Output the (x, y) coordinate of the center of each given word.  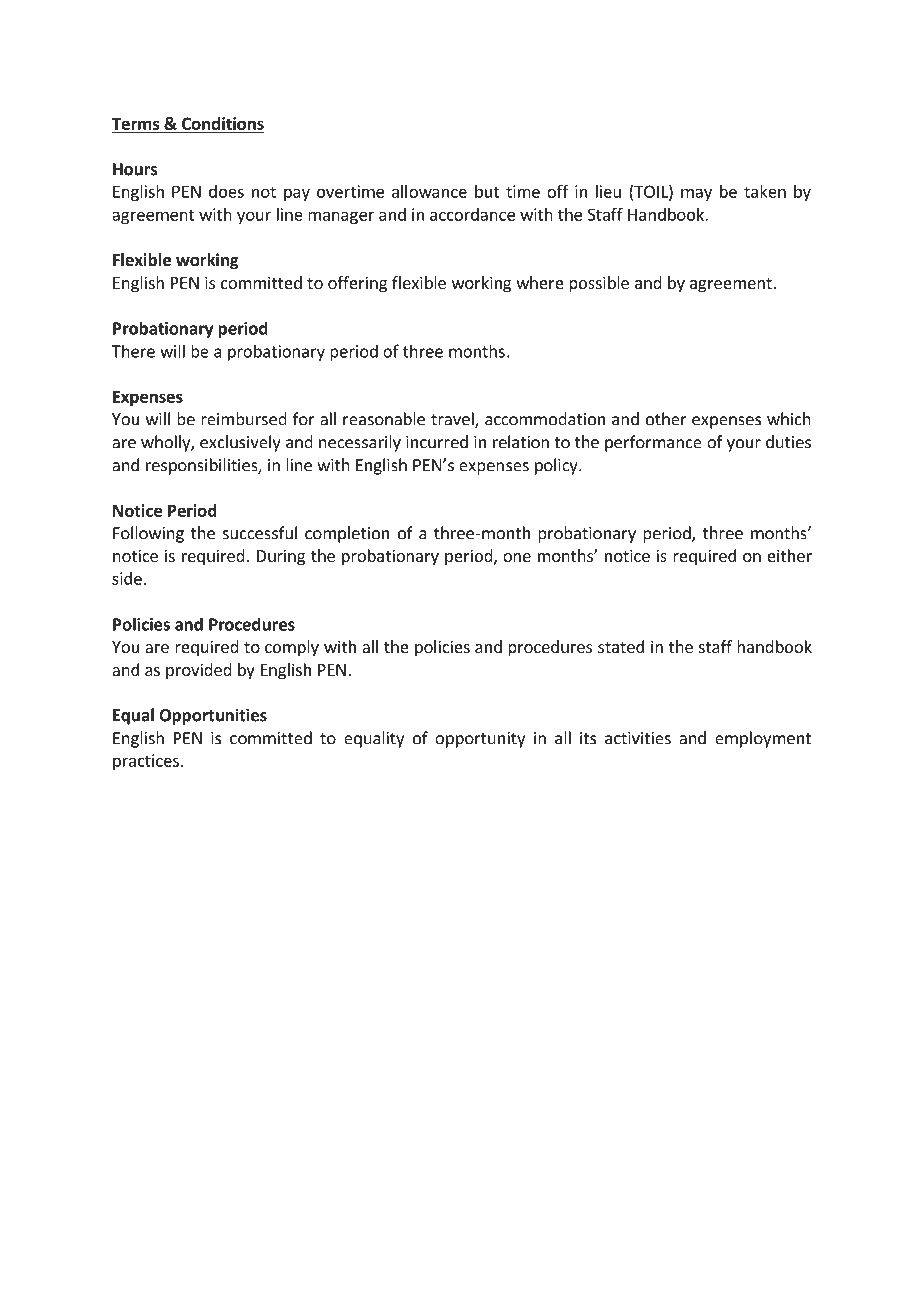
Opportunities (213, 716)
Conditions (221, 124)
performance (653, 443)
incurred (437, 442)
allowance (429, 191)
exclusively (240, 443)
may (696, 194)
